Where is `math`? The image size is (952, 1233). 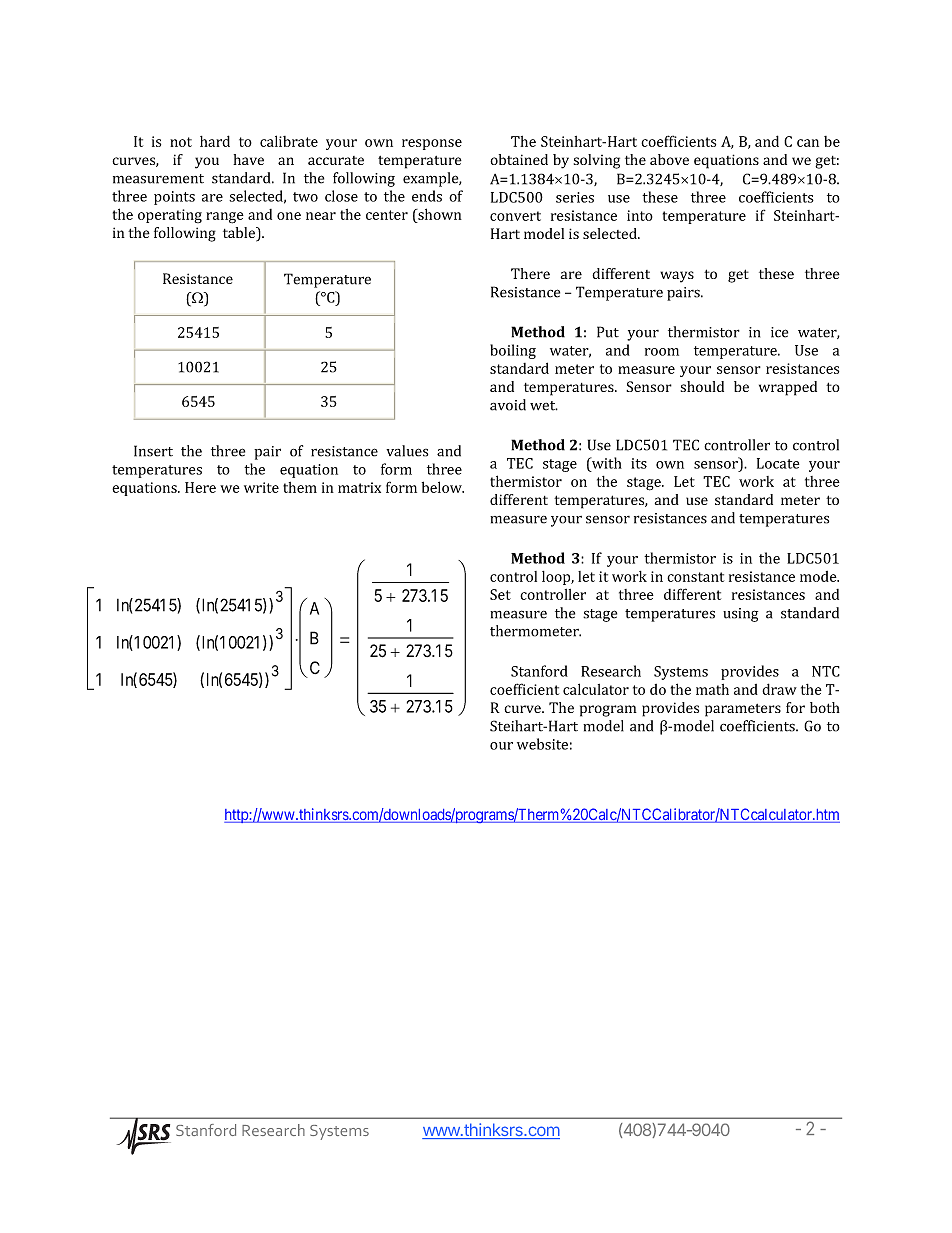 math is located at coordinates (712, 689).
